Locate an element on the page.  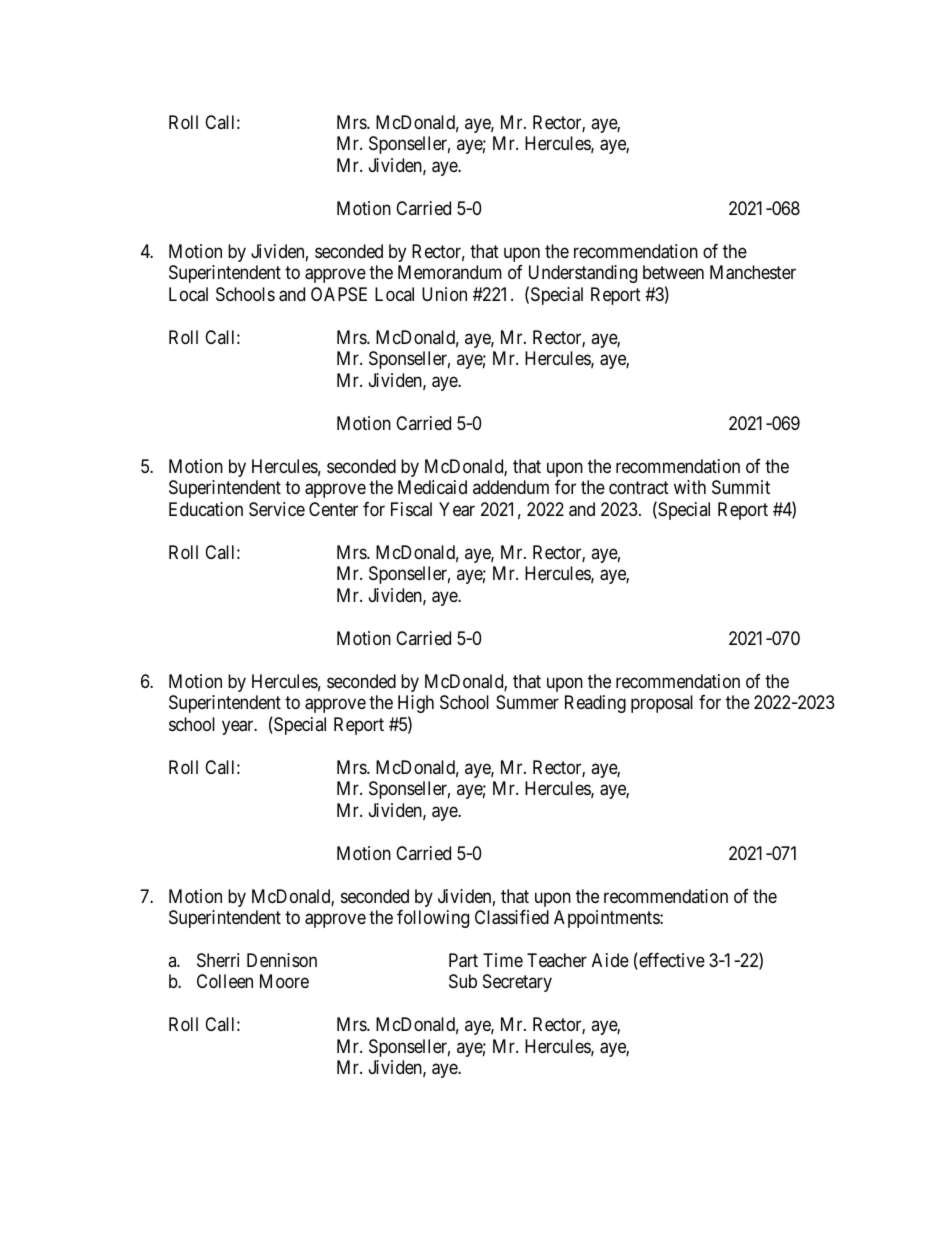
Memorandum is located at coordinates (450, 272).
